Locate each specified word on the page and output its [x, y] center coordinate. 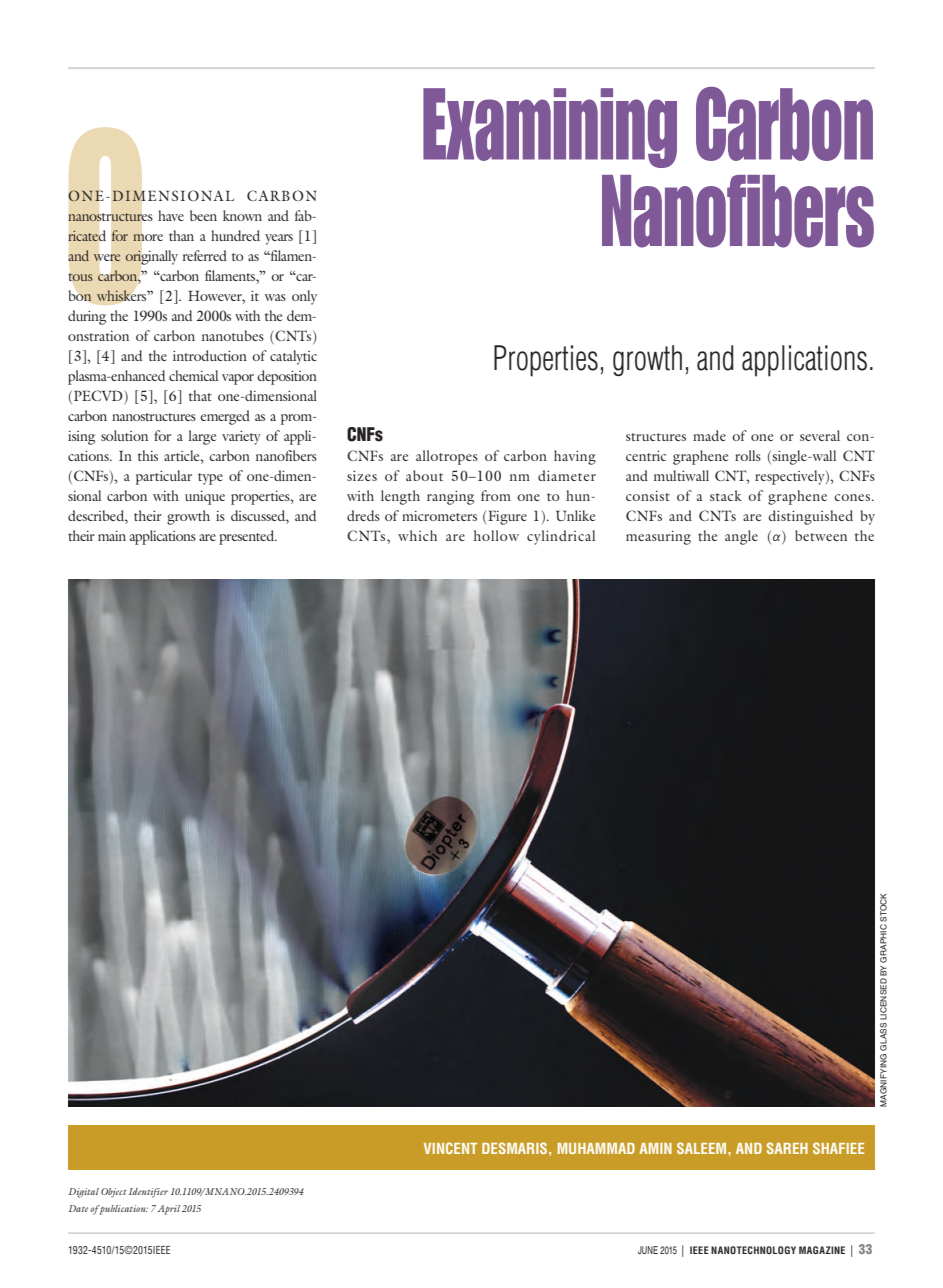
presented [248, 537]
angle [741, 537]
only [304, 297]
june [648, 1250]
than [181, 235]
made [709, 435]
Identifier [148, 1193]
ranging [450, 497]
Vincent [450, 1148]
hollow [496, 535]
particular [164, 477]
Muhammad [596, 1148]
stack [726, 495]
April [168, 1210]
